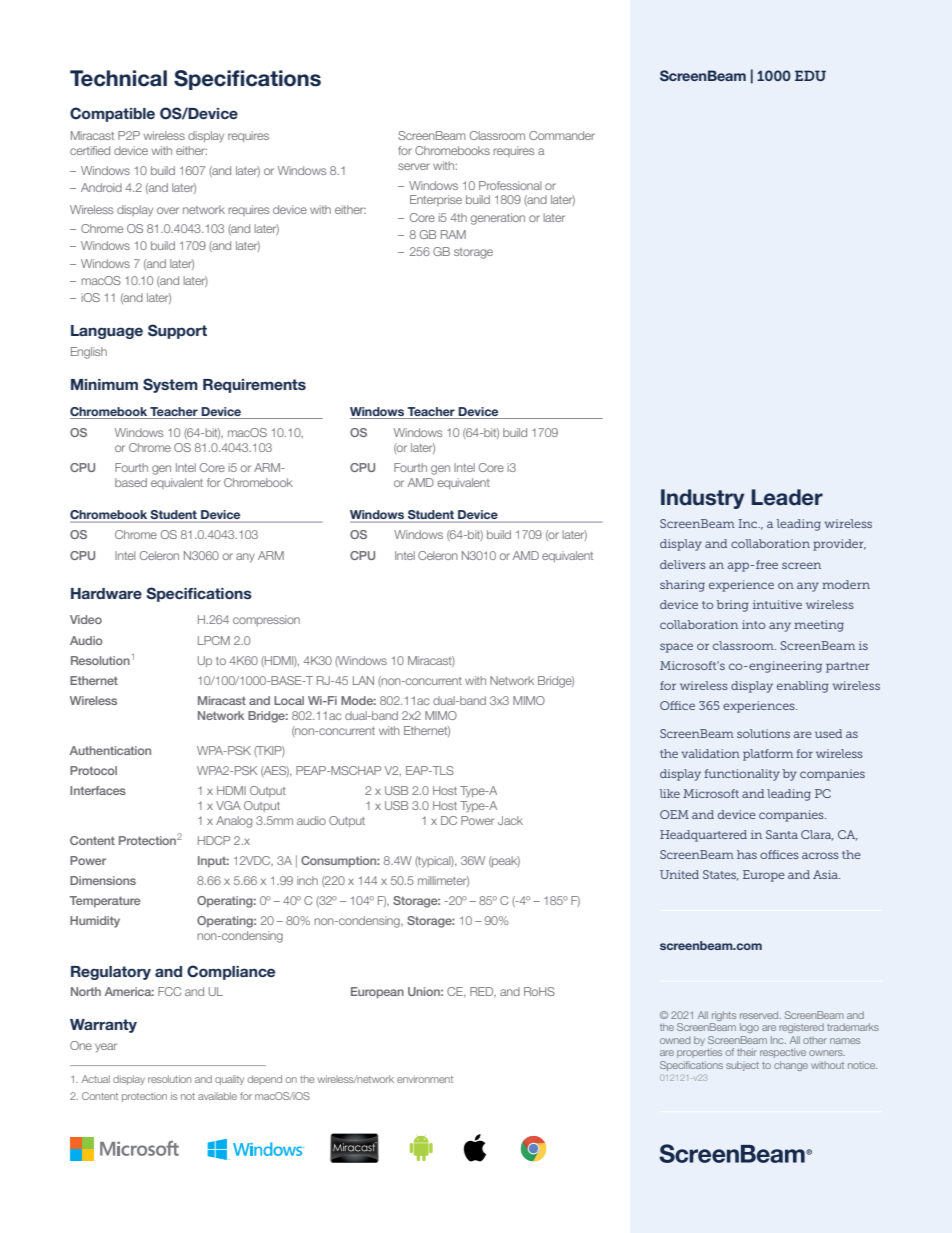 Image resolution: width=952 pixels, height=1233 pixels. I want to click on generation, so click(498, 219).
